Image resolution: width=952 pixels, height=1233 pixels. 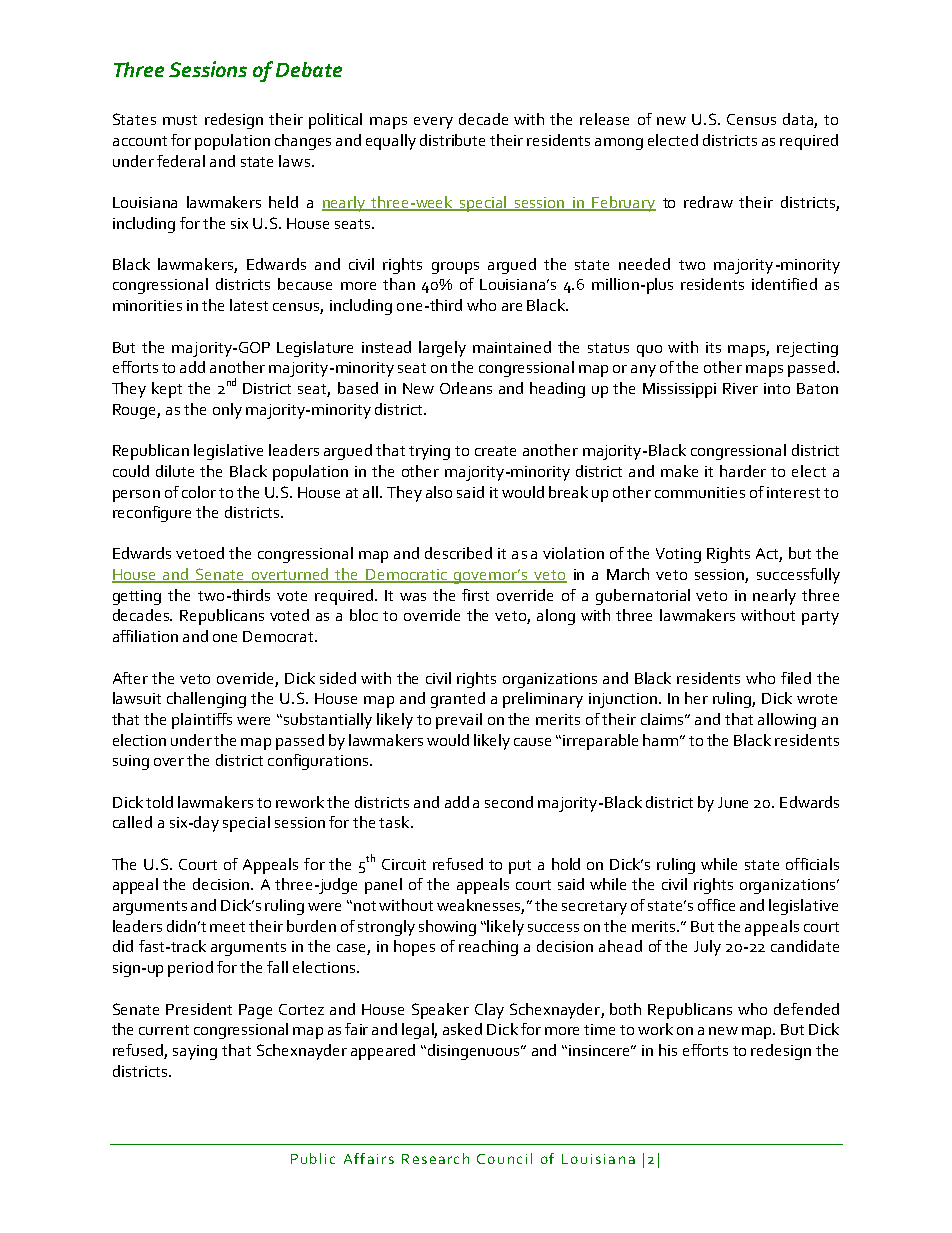 I want to click on largely, so click(x=442, y=349).
